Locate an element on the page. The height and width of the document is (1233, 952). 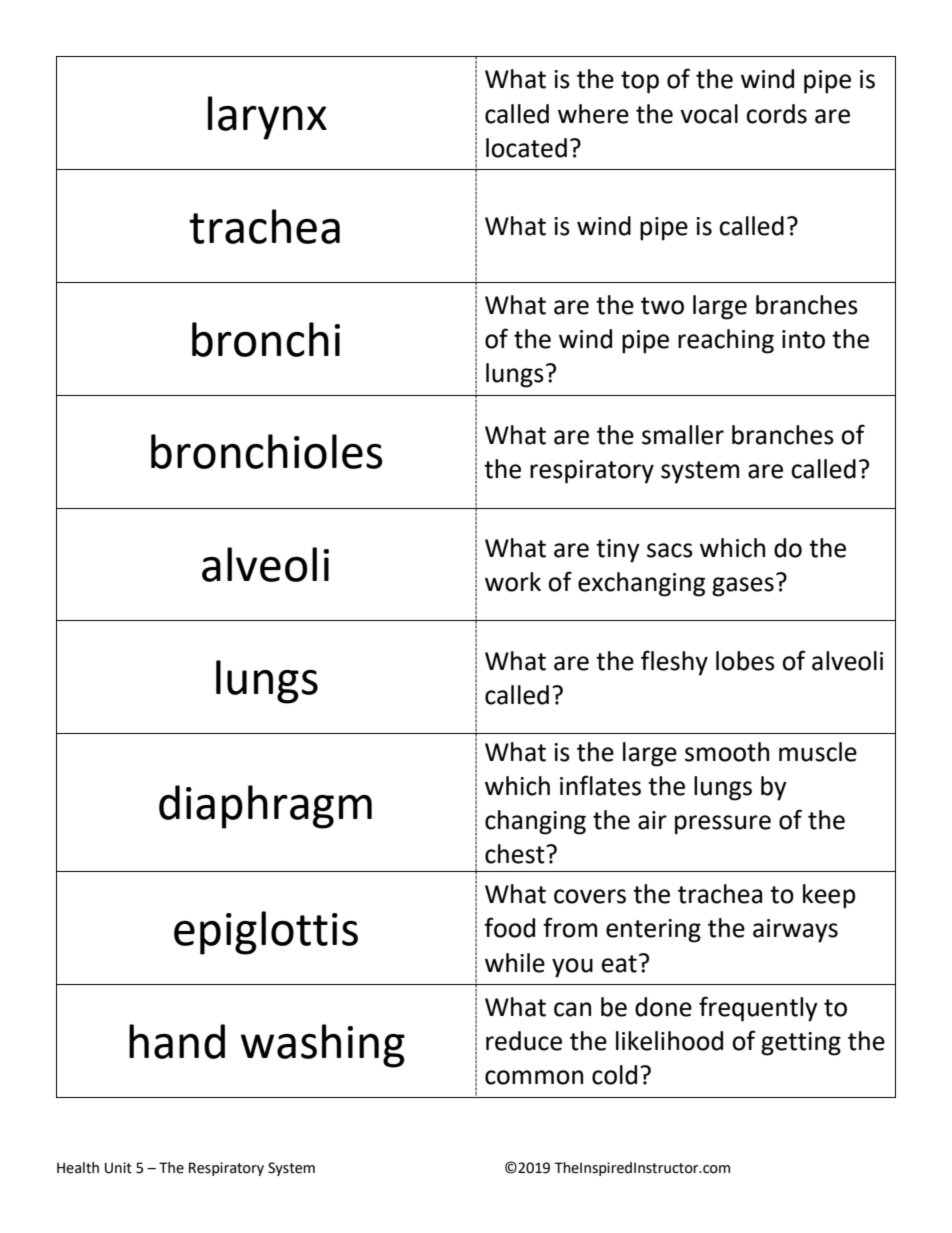
vocal is located at coordinates (709, 114).
